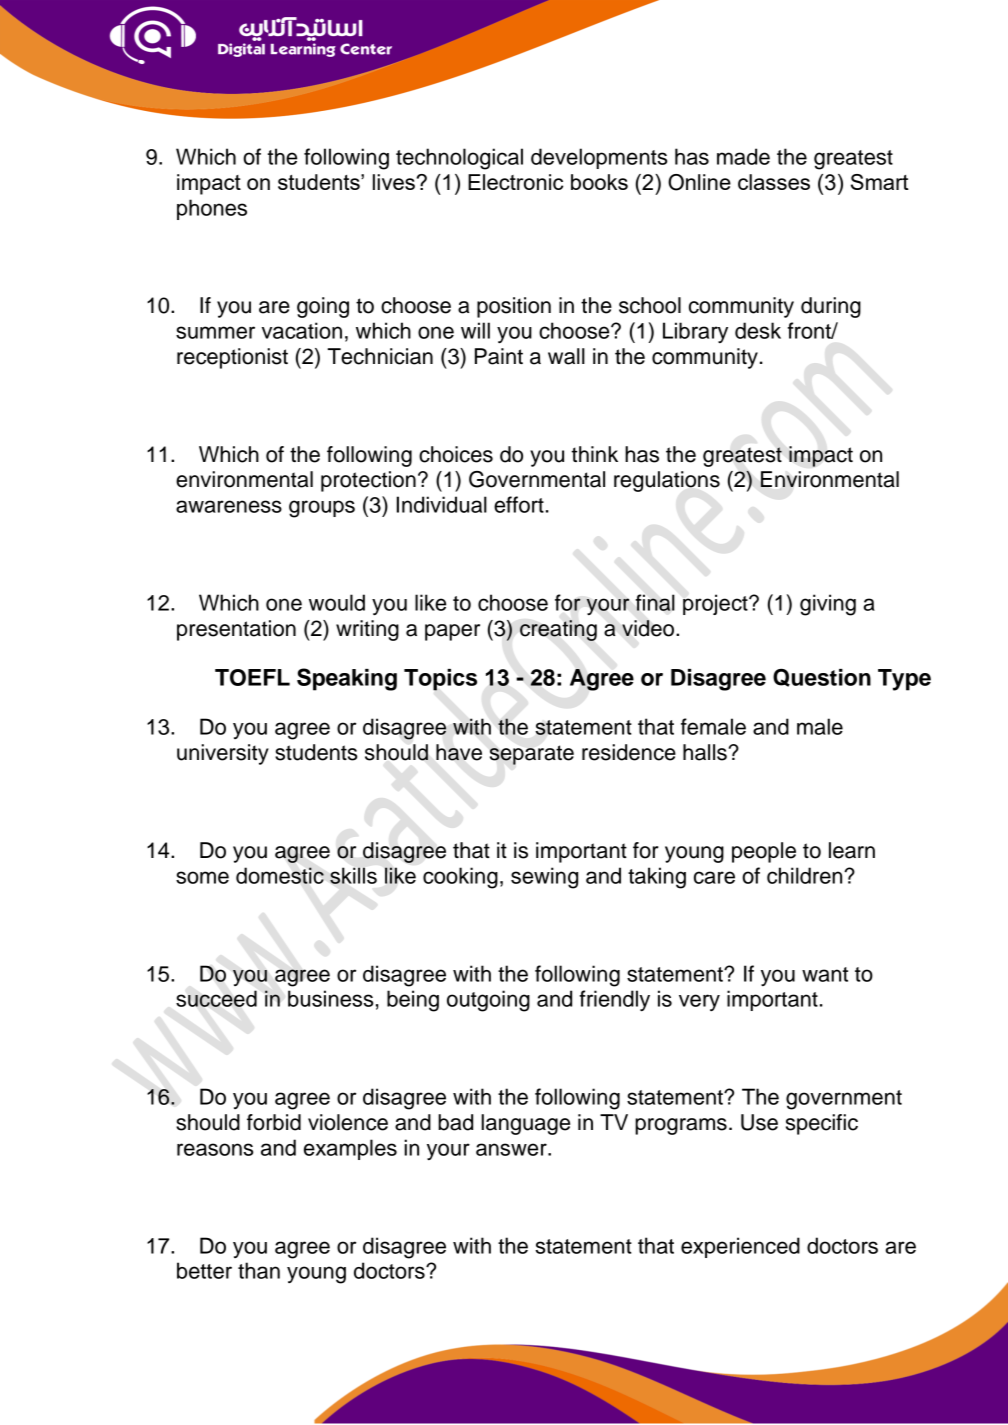 The width and height of the document is (1008, 1425). I want to click on TOEFL, so click(252, 677).
